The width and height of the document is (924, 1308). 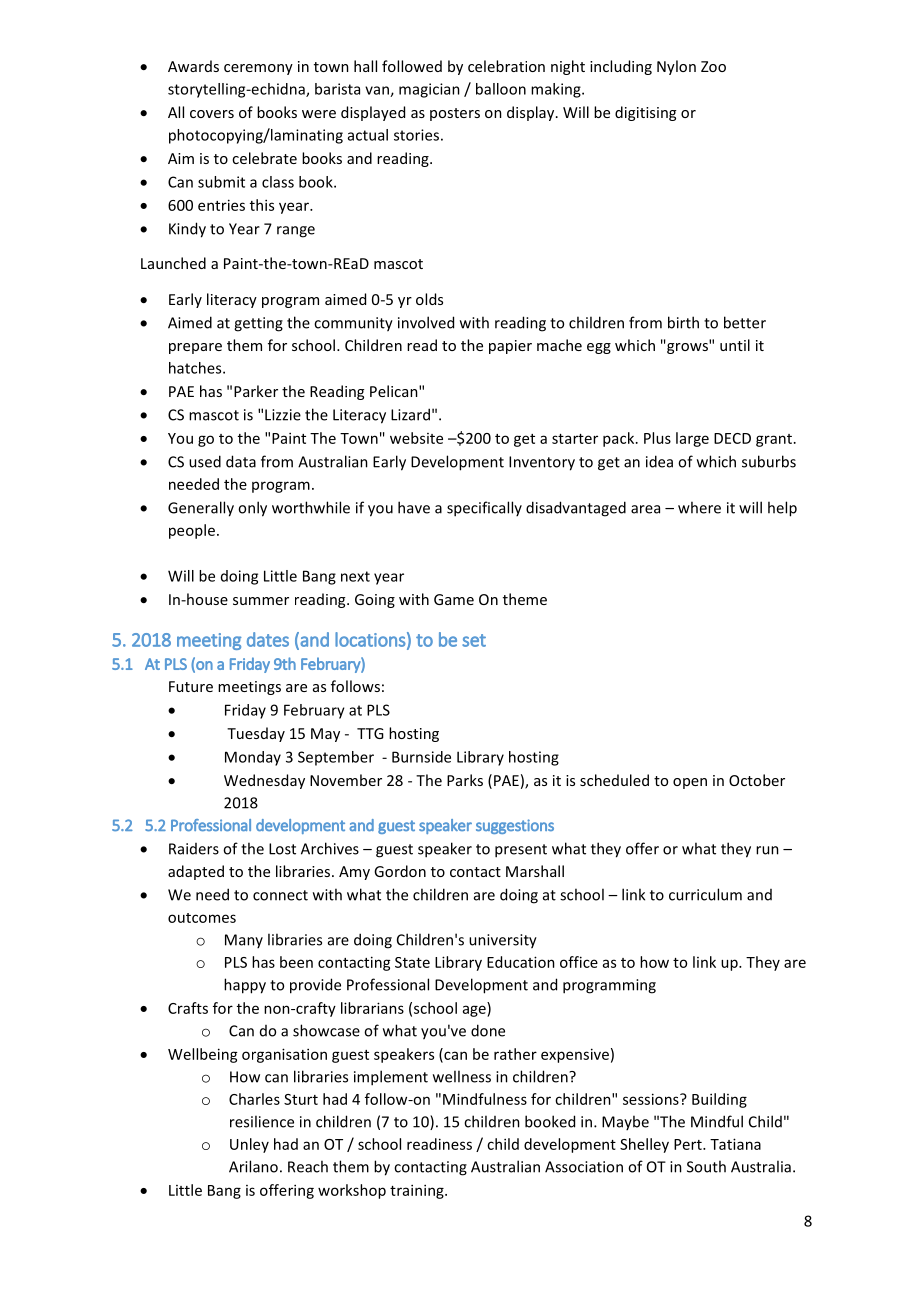 What do you see at coordinates (258, 69) in the document?
I see `ceremony` at bounding box center [258, 69].
